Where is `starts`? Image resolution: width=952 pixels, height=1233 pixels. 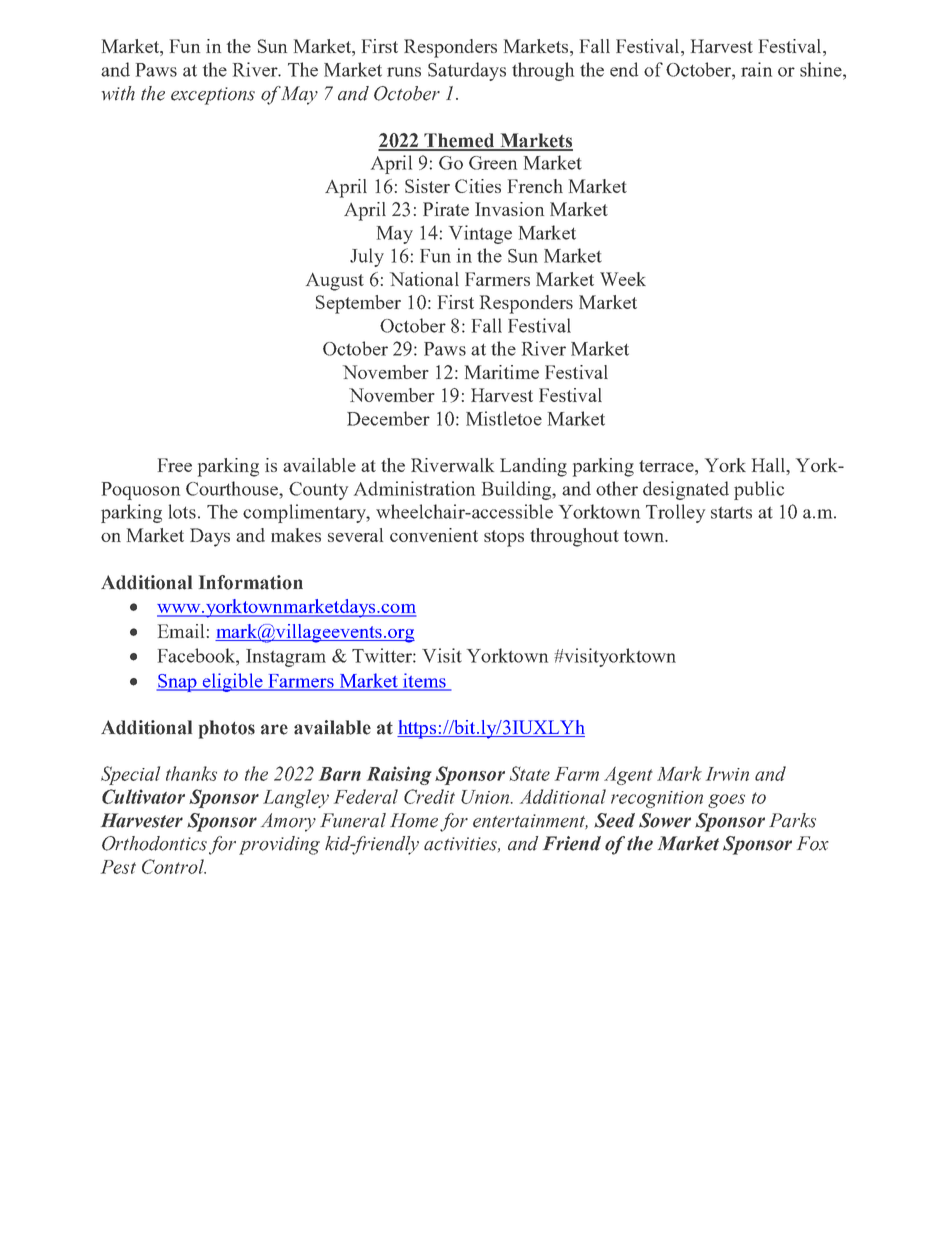 starts is located at coordinates (731, 513).
